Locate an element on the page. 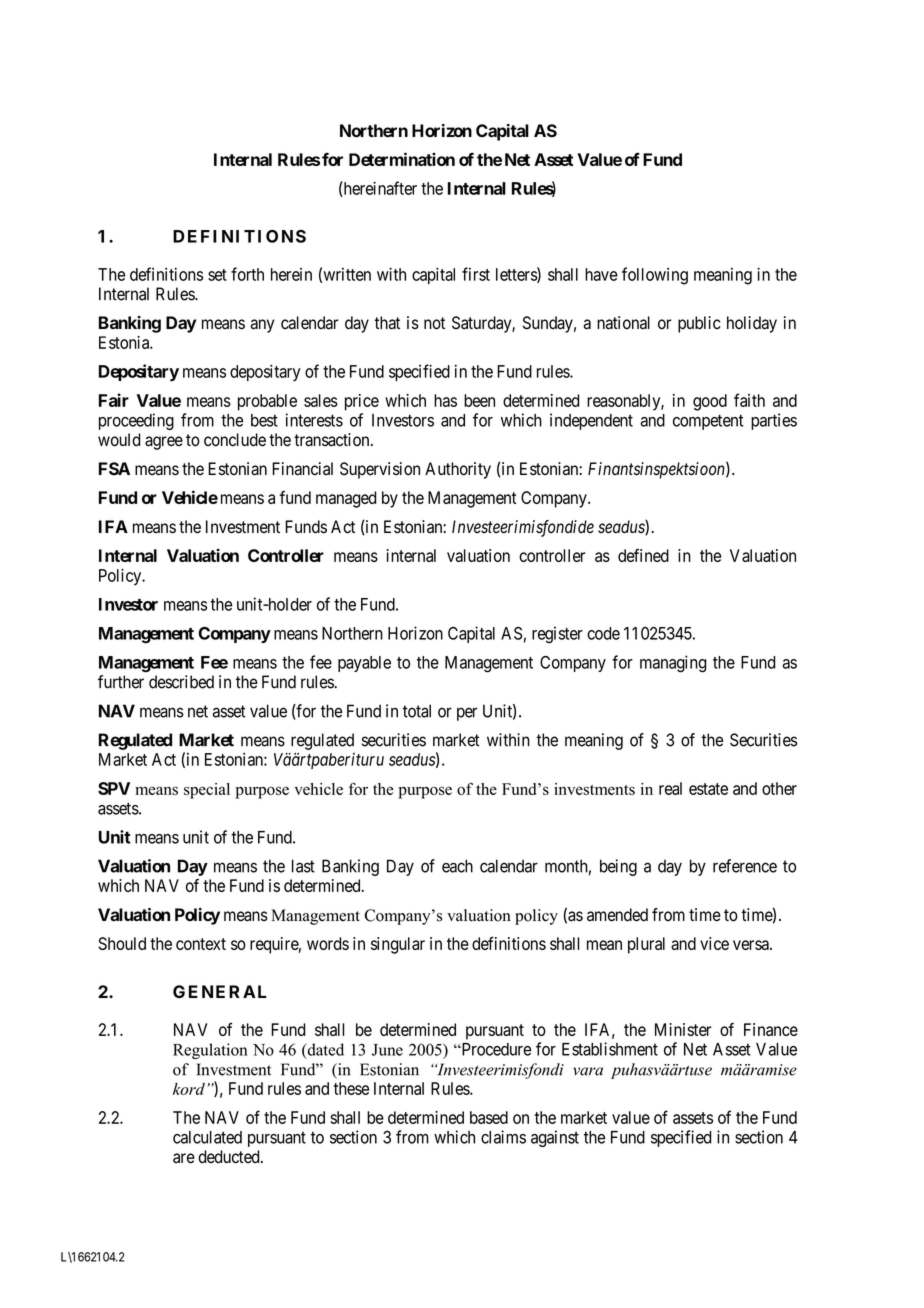  FSA is located at coordinates (114, 469).
